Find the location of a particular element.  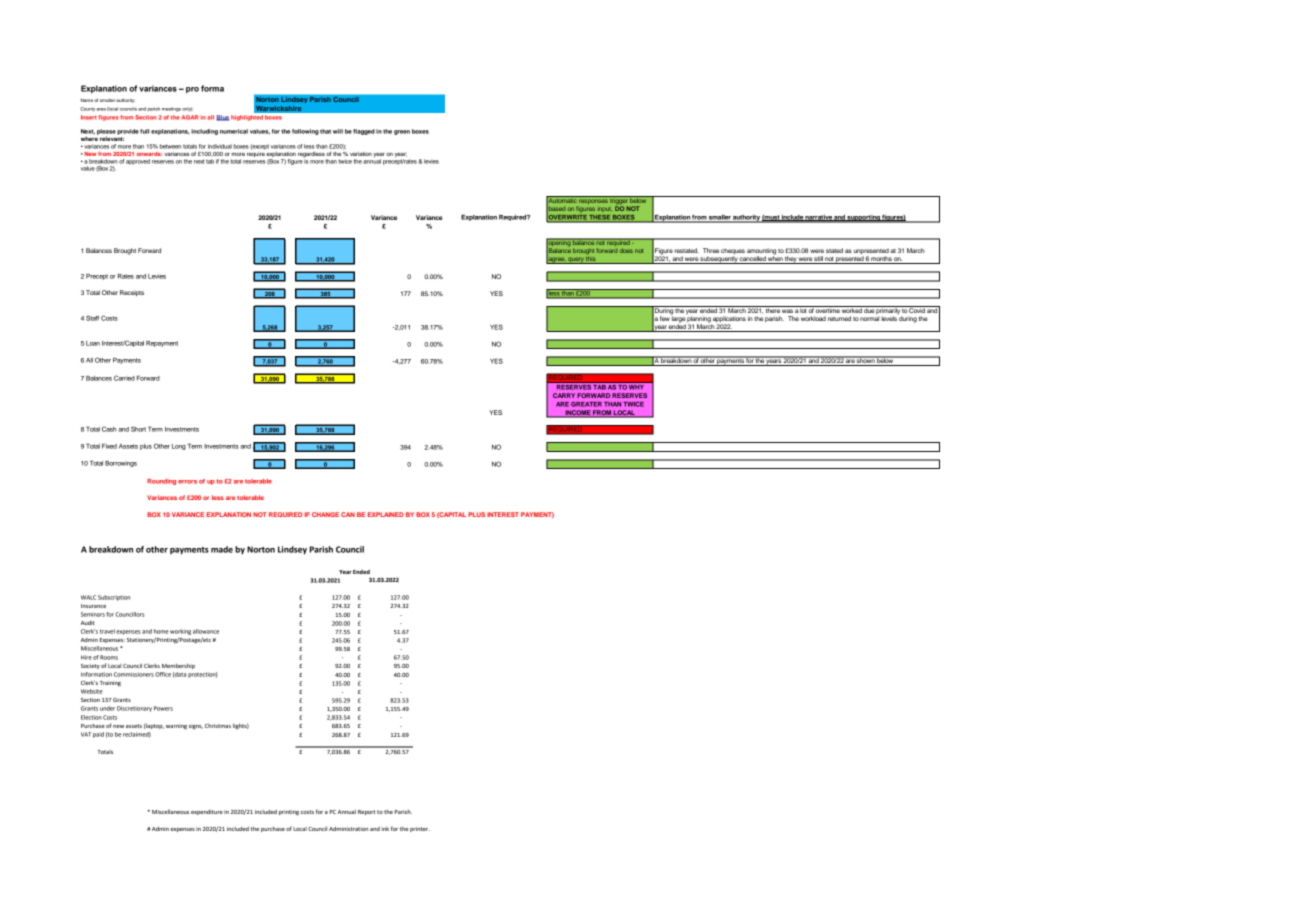

expenditure is located at coordinates (207, 812).
